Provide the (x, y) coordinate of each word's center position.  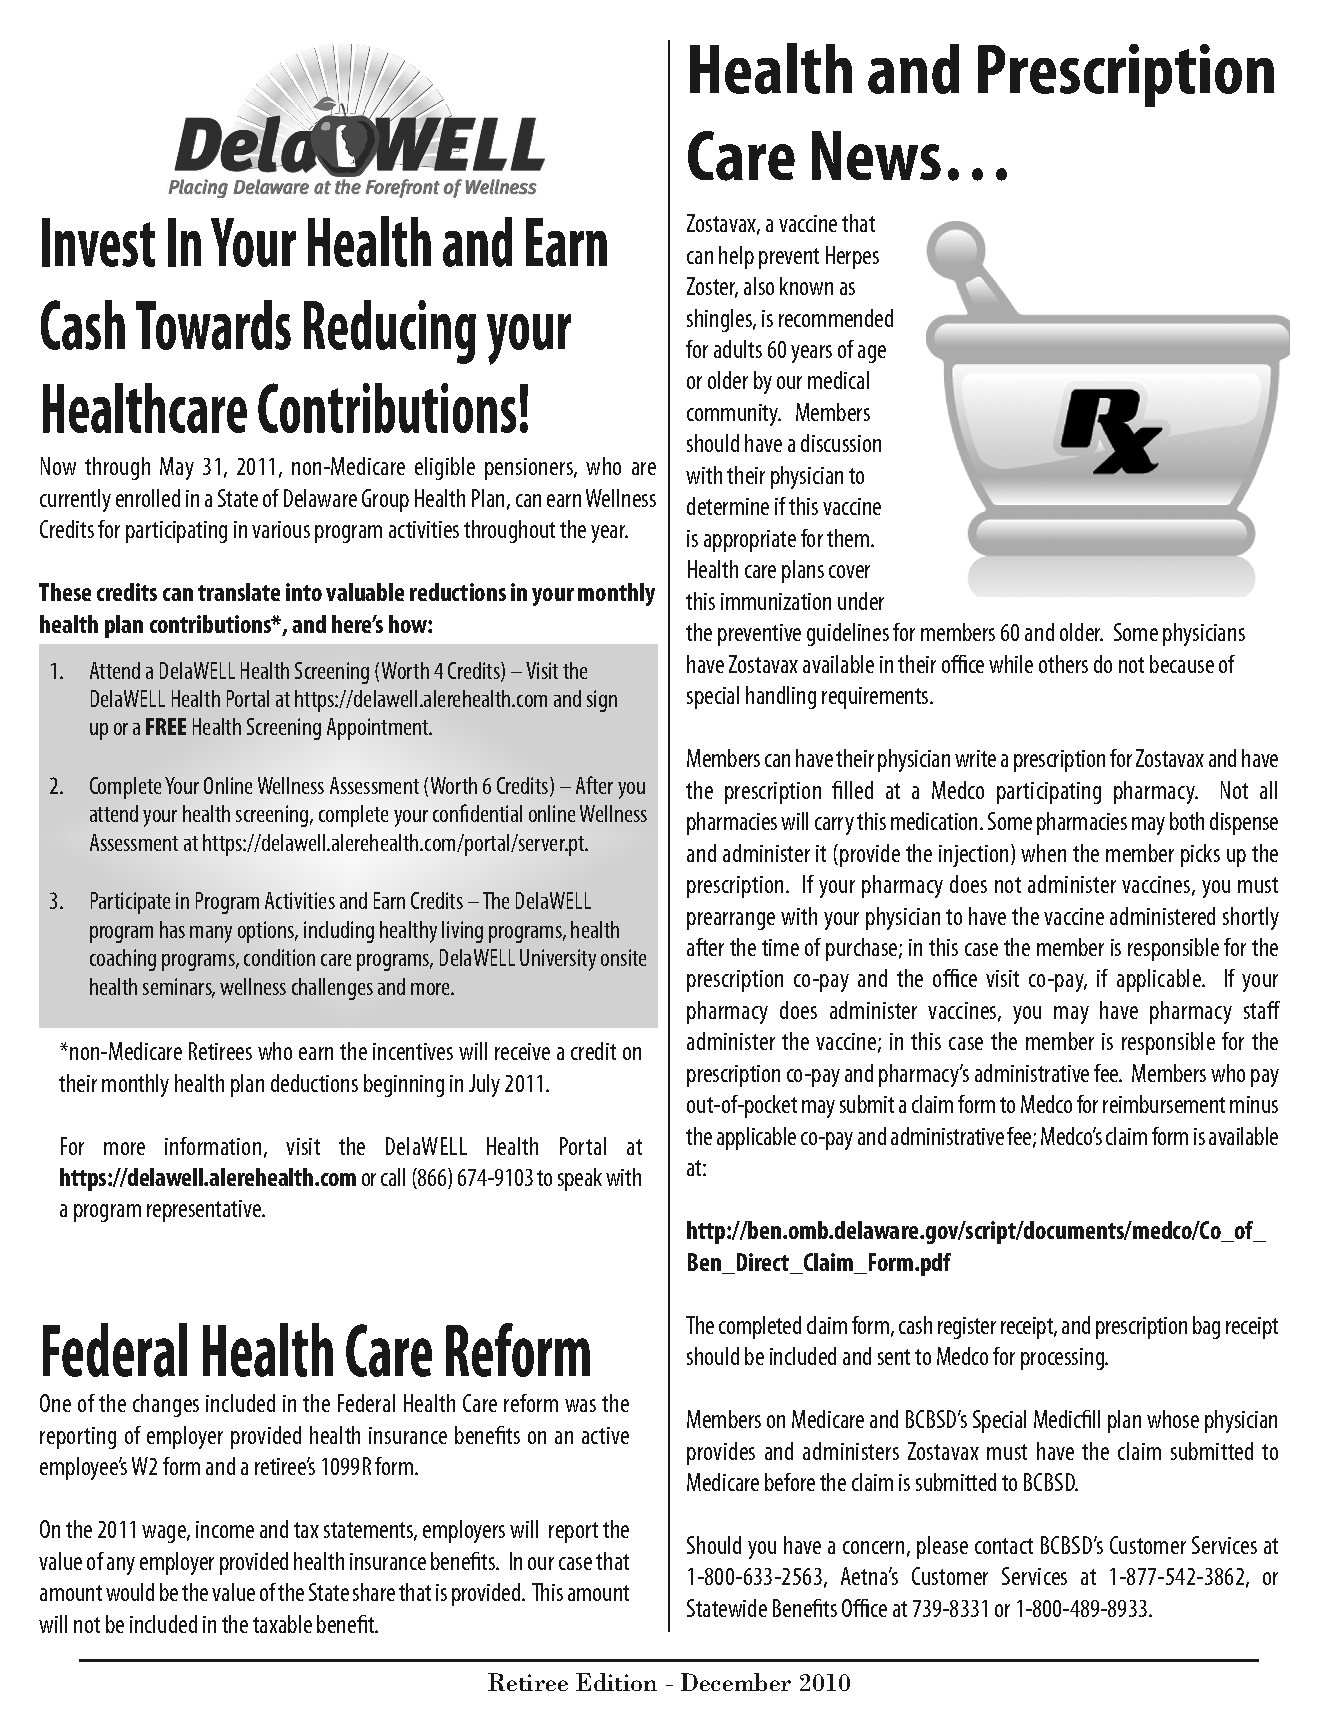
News (876, 155)
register (967, 1328)
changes (166, 1405)
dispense (1244, 823)
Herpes (852, 257)
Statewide (727, 1608)
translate (239, 592)
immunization (776, 601)
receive (522, 1051)
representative (205, 1211)
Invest (98, 242)
